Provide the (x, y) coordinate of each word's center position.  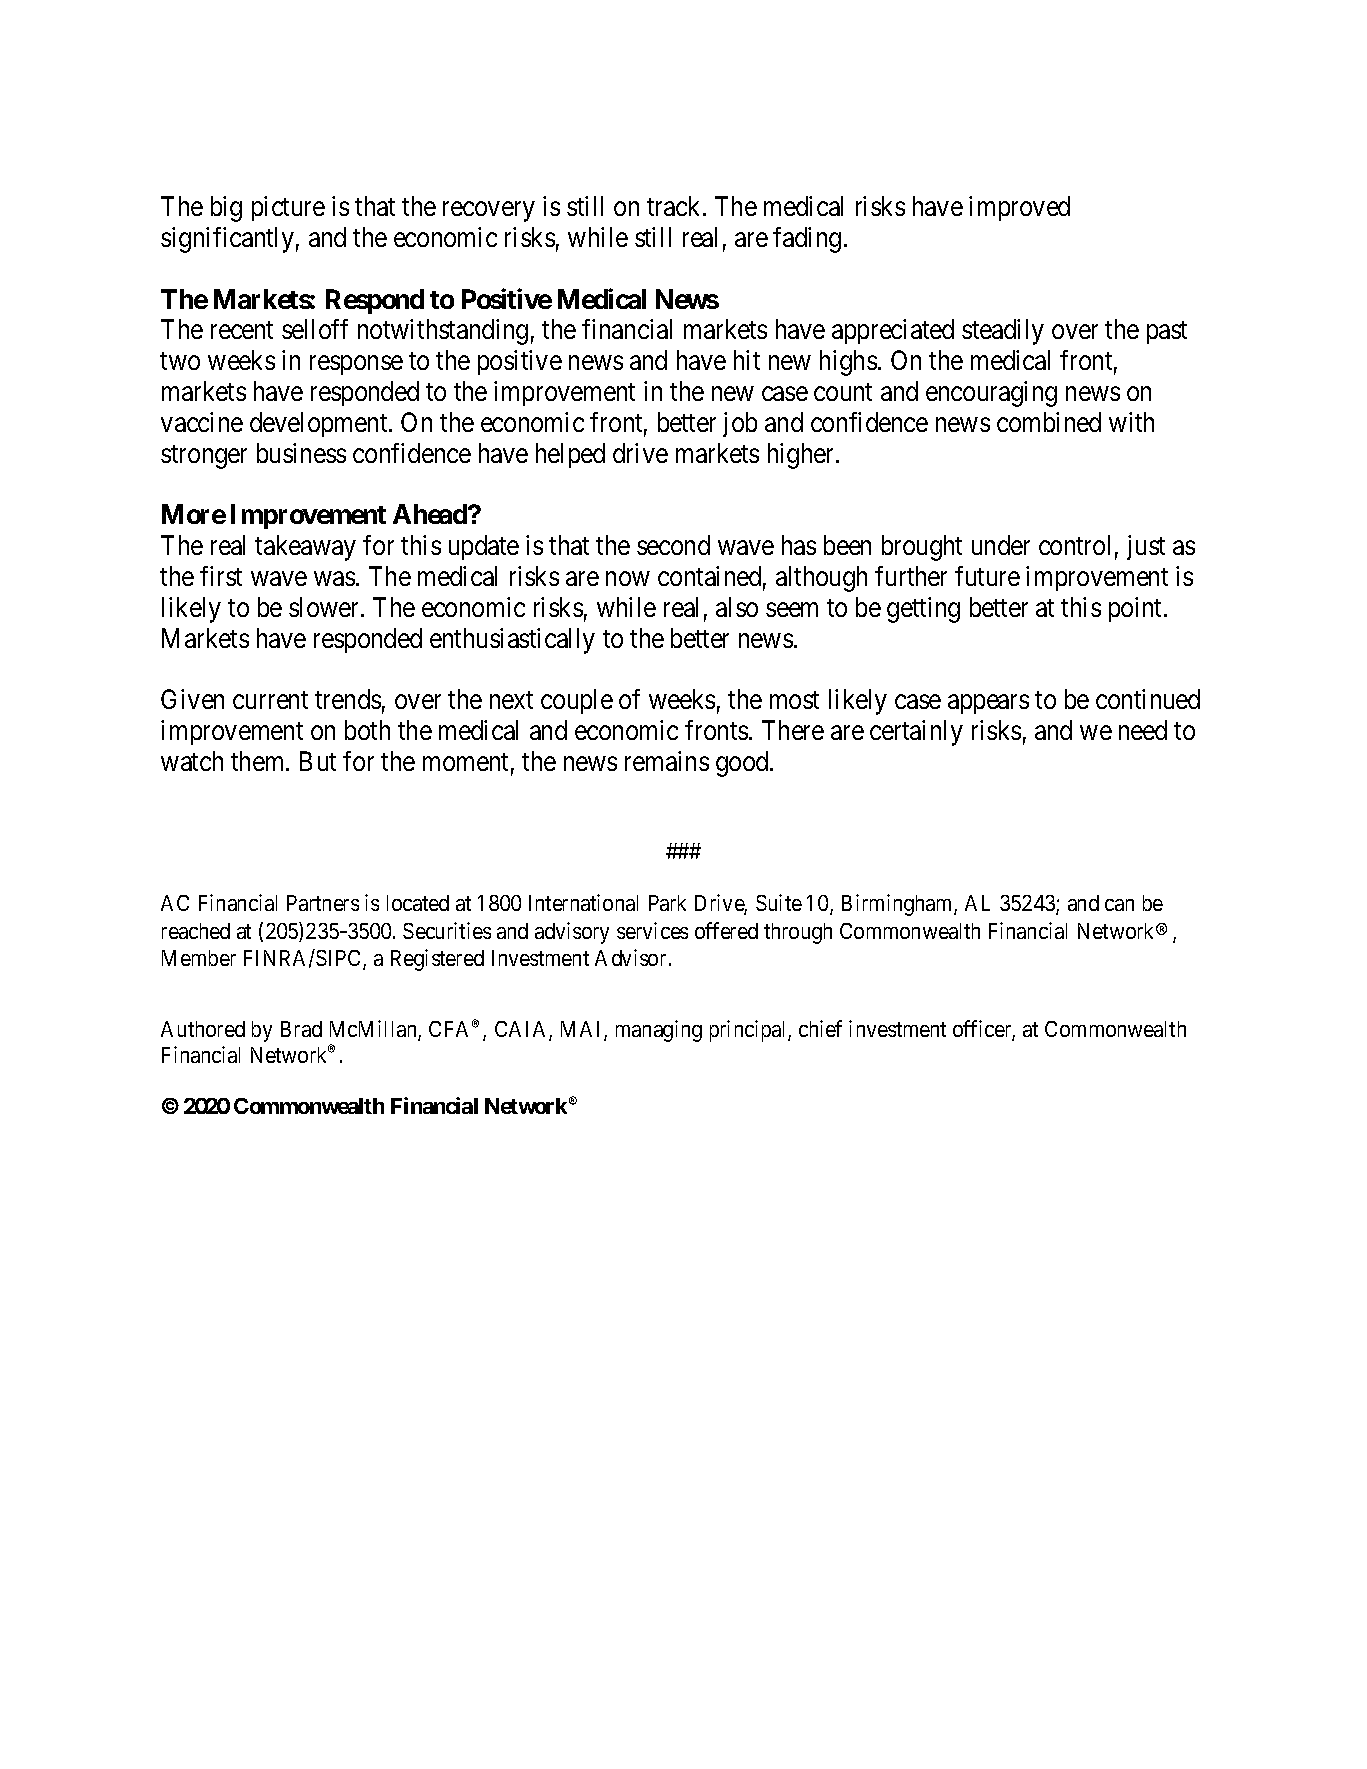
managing (659, 1031)
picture (288, 208)
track (675, 206)
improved (1019, 208)
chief (820, 1028)
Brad (301, 1029)
